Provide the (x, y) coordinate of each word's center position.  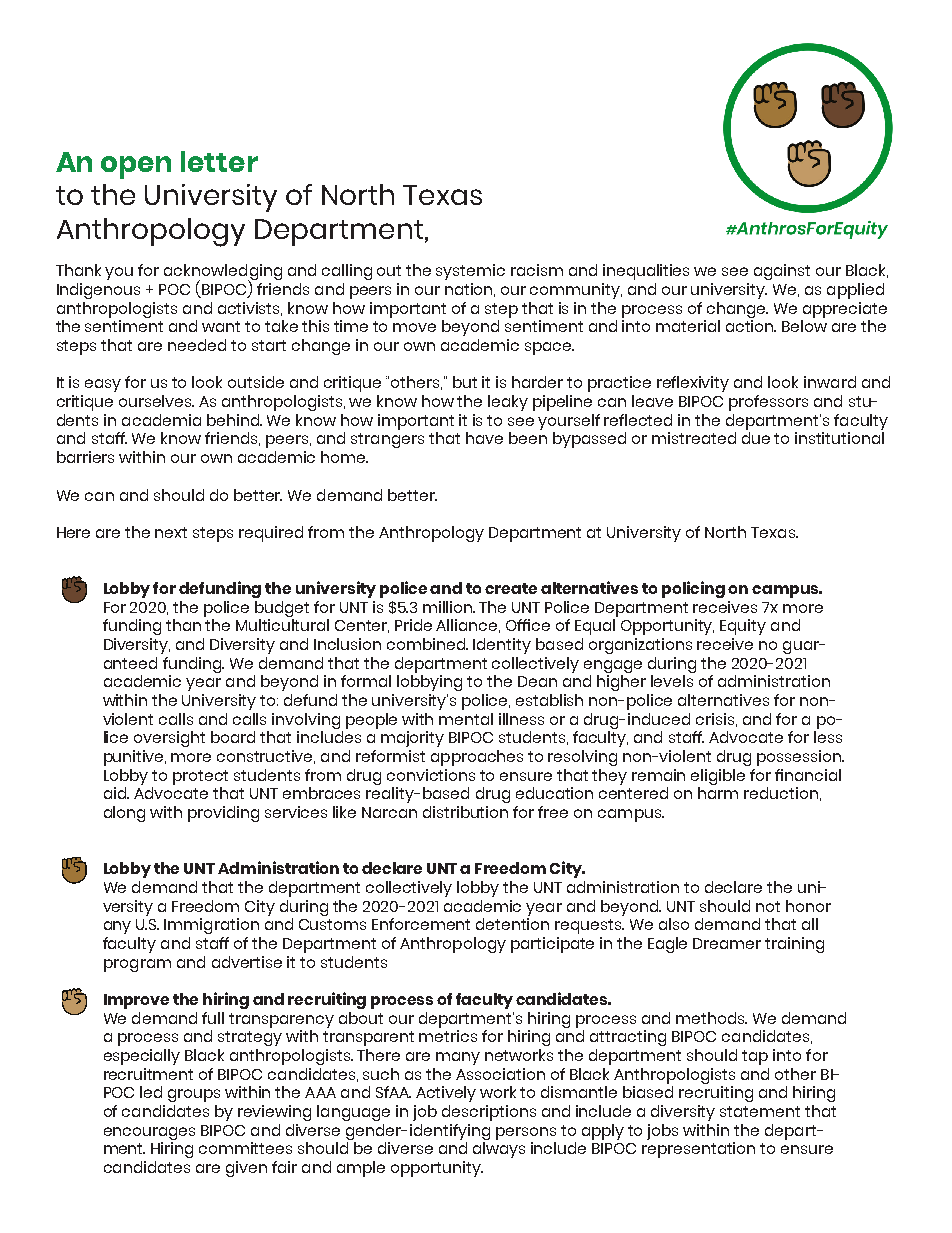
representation (698, 1150)
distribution (465, 812)
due (756, 438)
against (782, 272)
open (136, 167)
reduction (781, 793)
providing (223, 814)
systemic (470, 272)
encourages (149, 1133)
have (484, 438)
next (171, 532)
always (499, 1150)
